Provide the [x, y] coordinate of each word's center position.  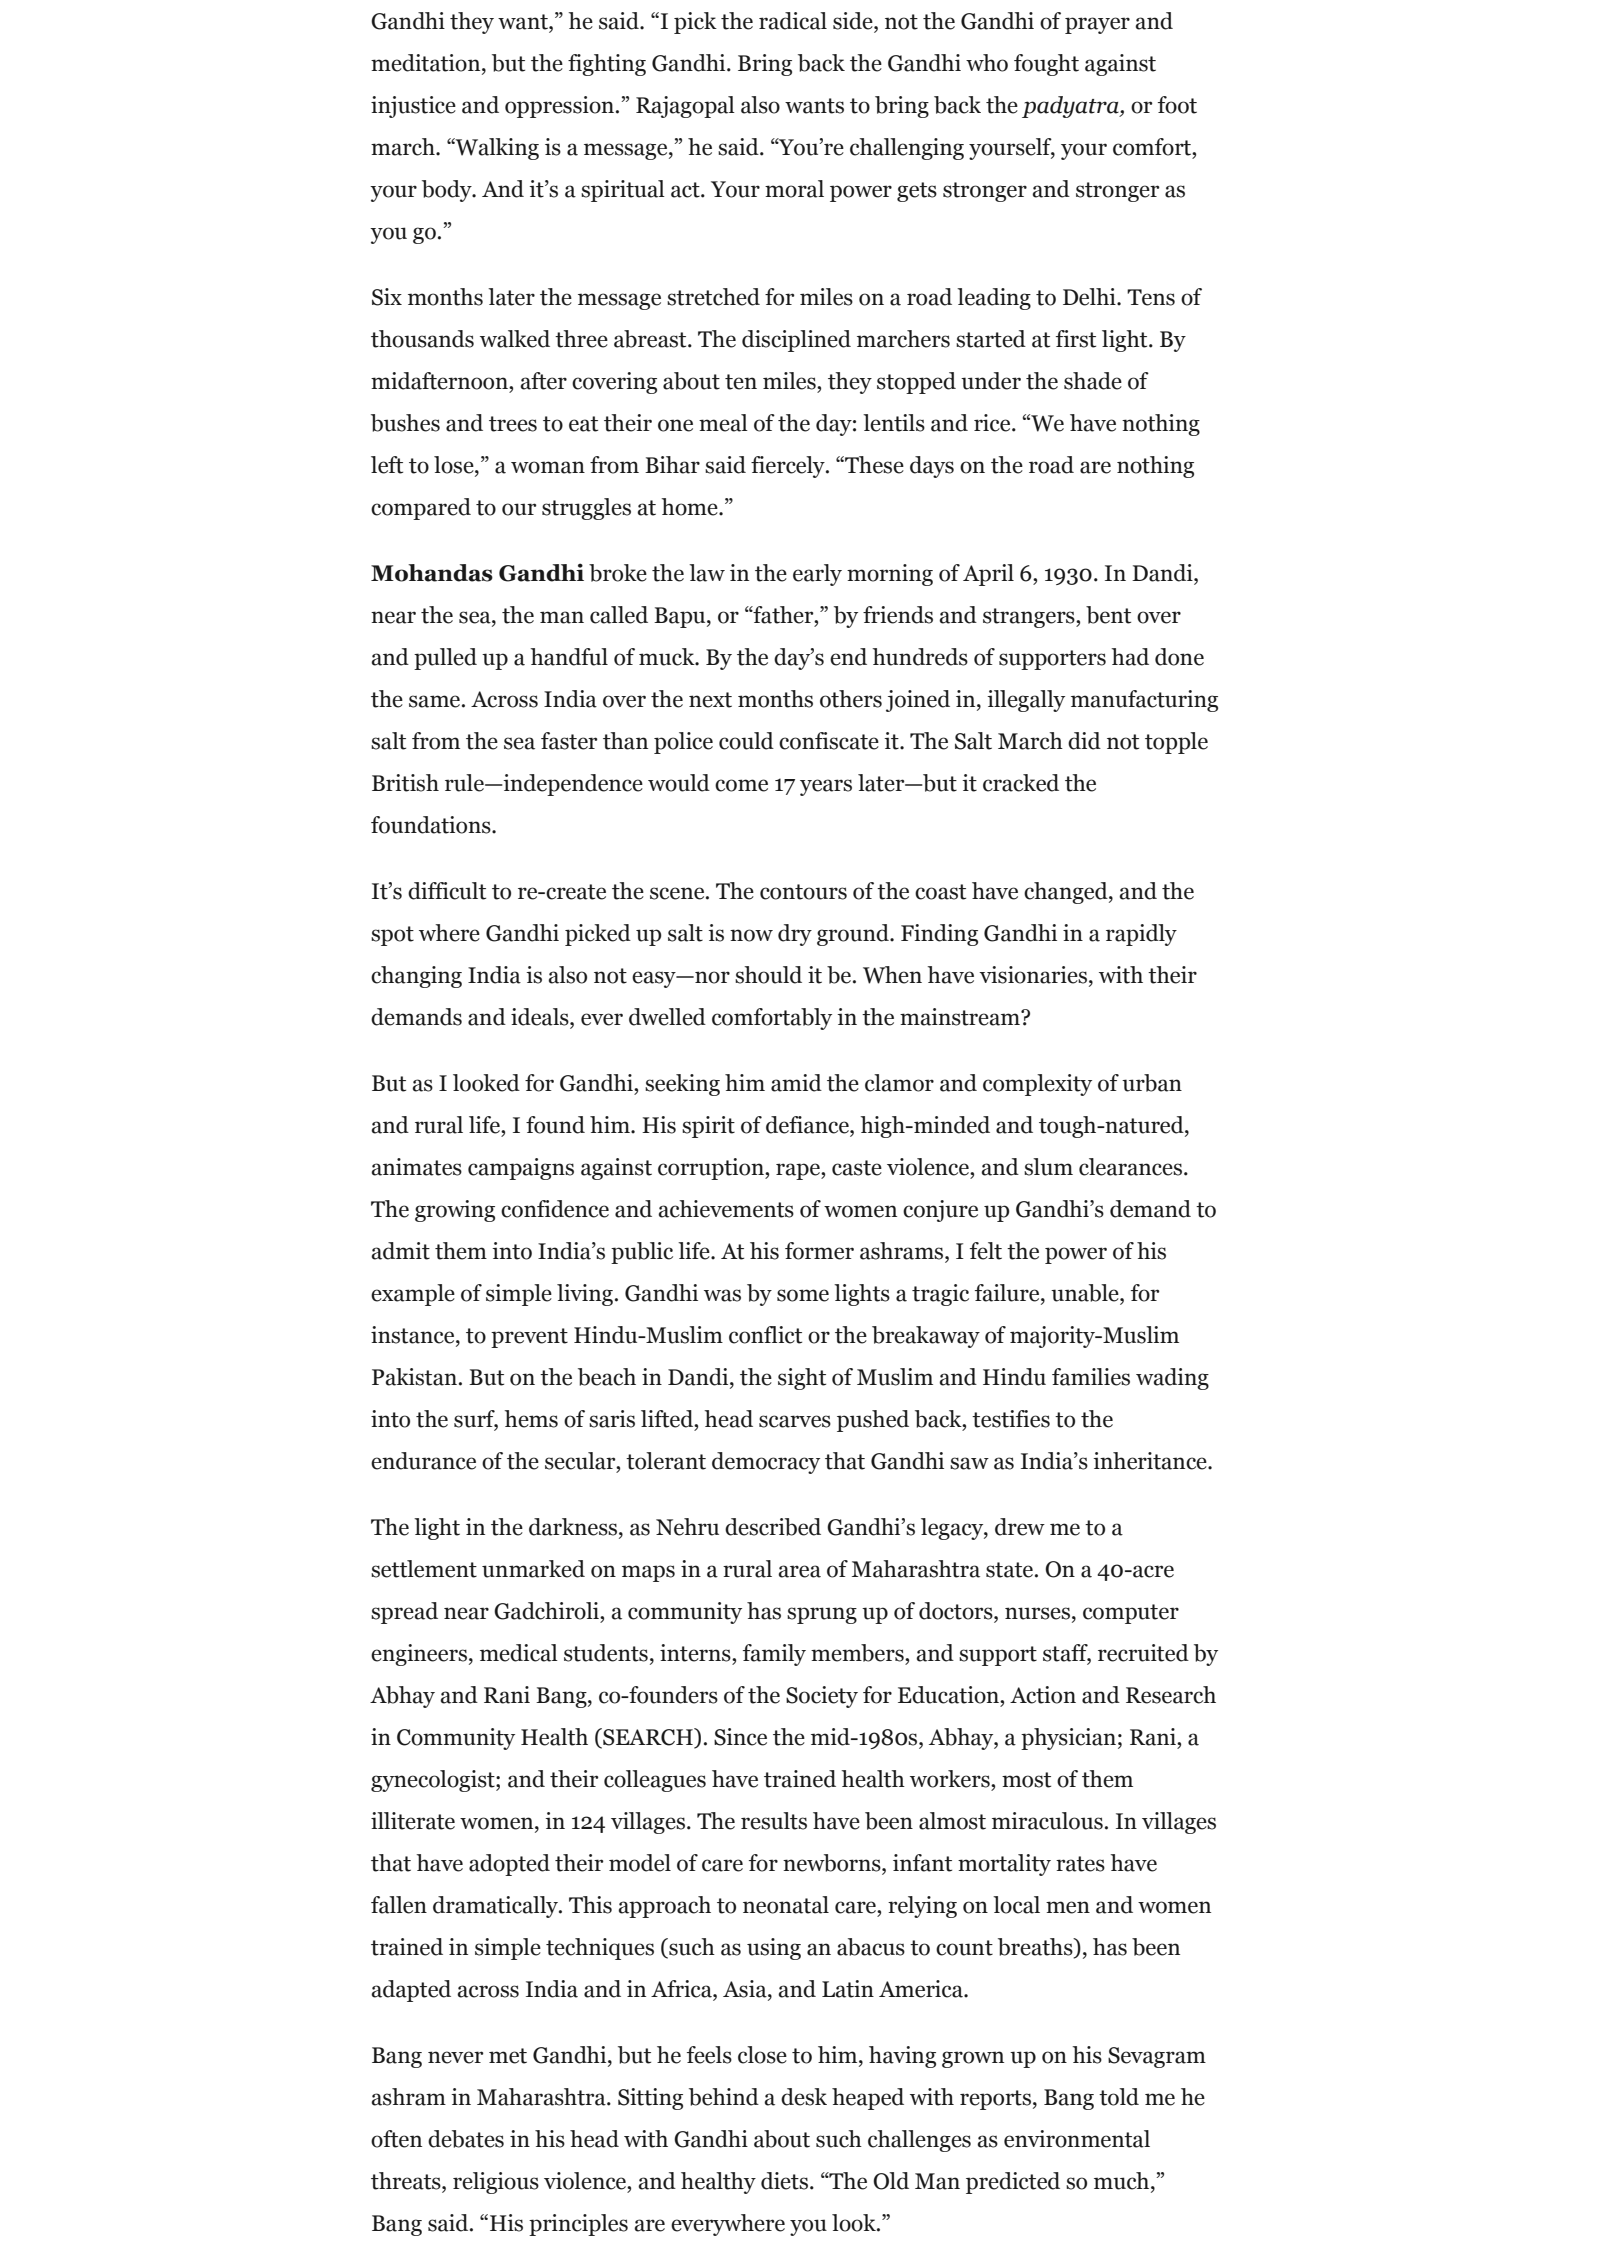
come [741, 785]
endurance [423, 1461]
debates [466, 2139]
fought [1046, 65]
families [1091, 1377]
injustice [413, 107]
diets [784, 2181]
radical [793, 21]
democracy [766, 1463]
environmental [1077, 2139]
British [405, 783]
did [1084, 741]
